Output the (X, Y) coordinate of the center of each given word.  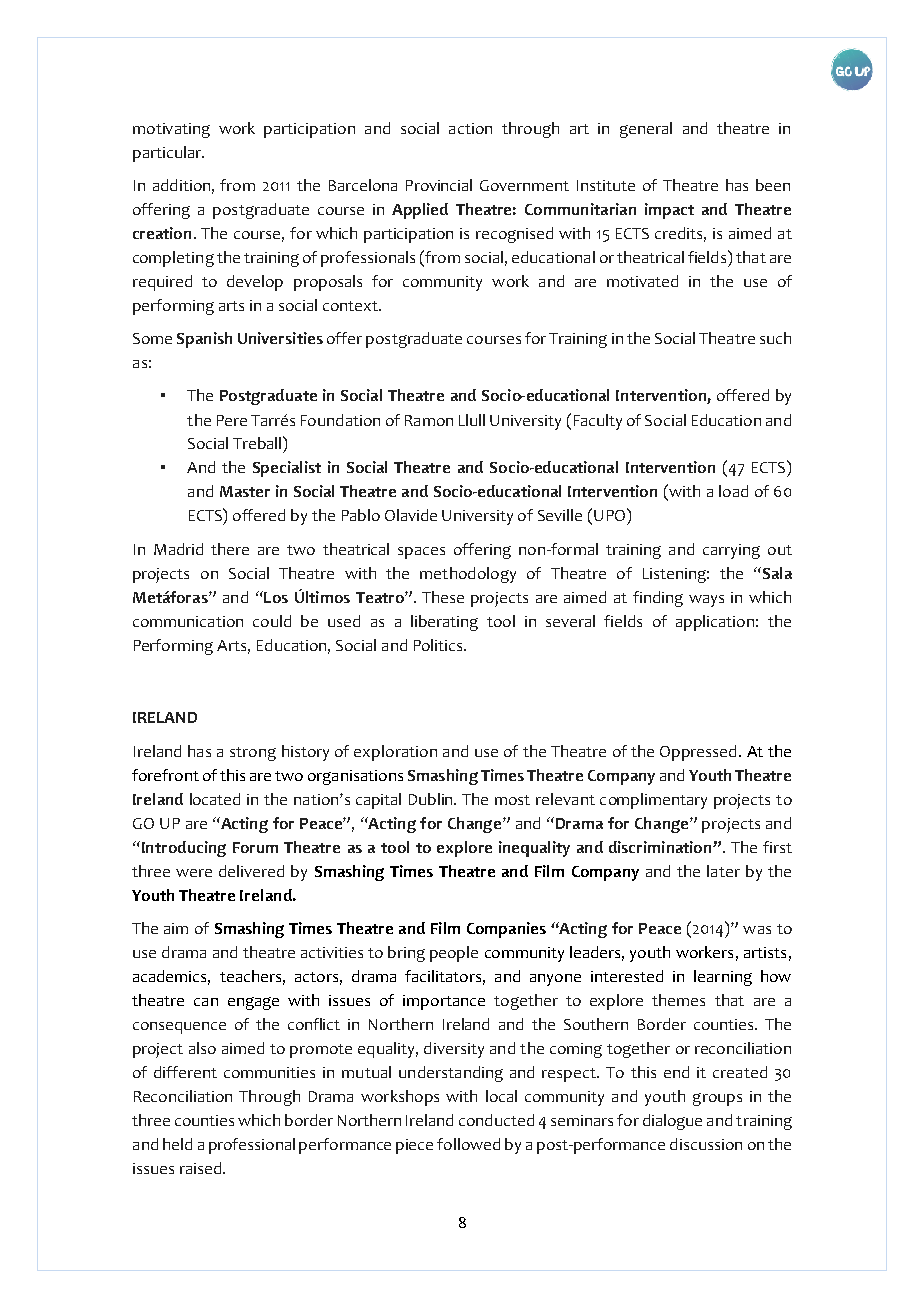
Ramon (429, 420)
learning (723, 978)
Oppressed (698, 753)
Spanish (204, 340)
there (230, 549)
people (454, 954)
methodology (468, 575)
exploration (395, 753)
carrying (731, 551)
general (646, 130)
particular (168, 154)
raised (202, 1168)
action (470, 128)
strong (253, 754)
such (775, 338)
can (206, 1002)
